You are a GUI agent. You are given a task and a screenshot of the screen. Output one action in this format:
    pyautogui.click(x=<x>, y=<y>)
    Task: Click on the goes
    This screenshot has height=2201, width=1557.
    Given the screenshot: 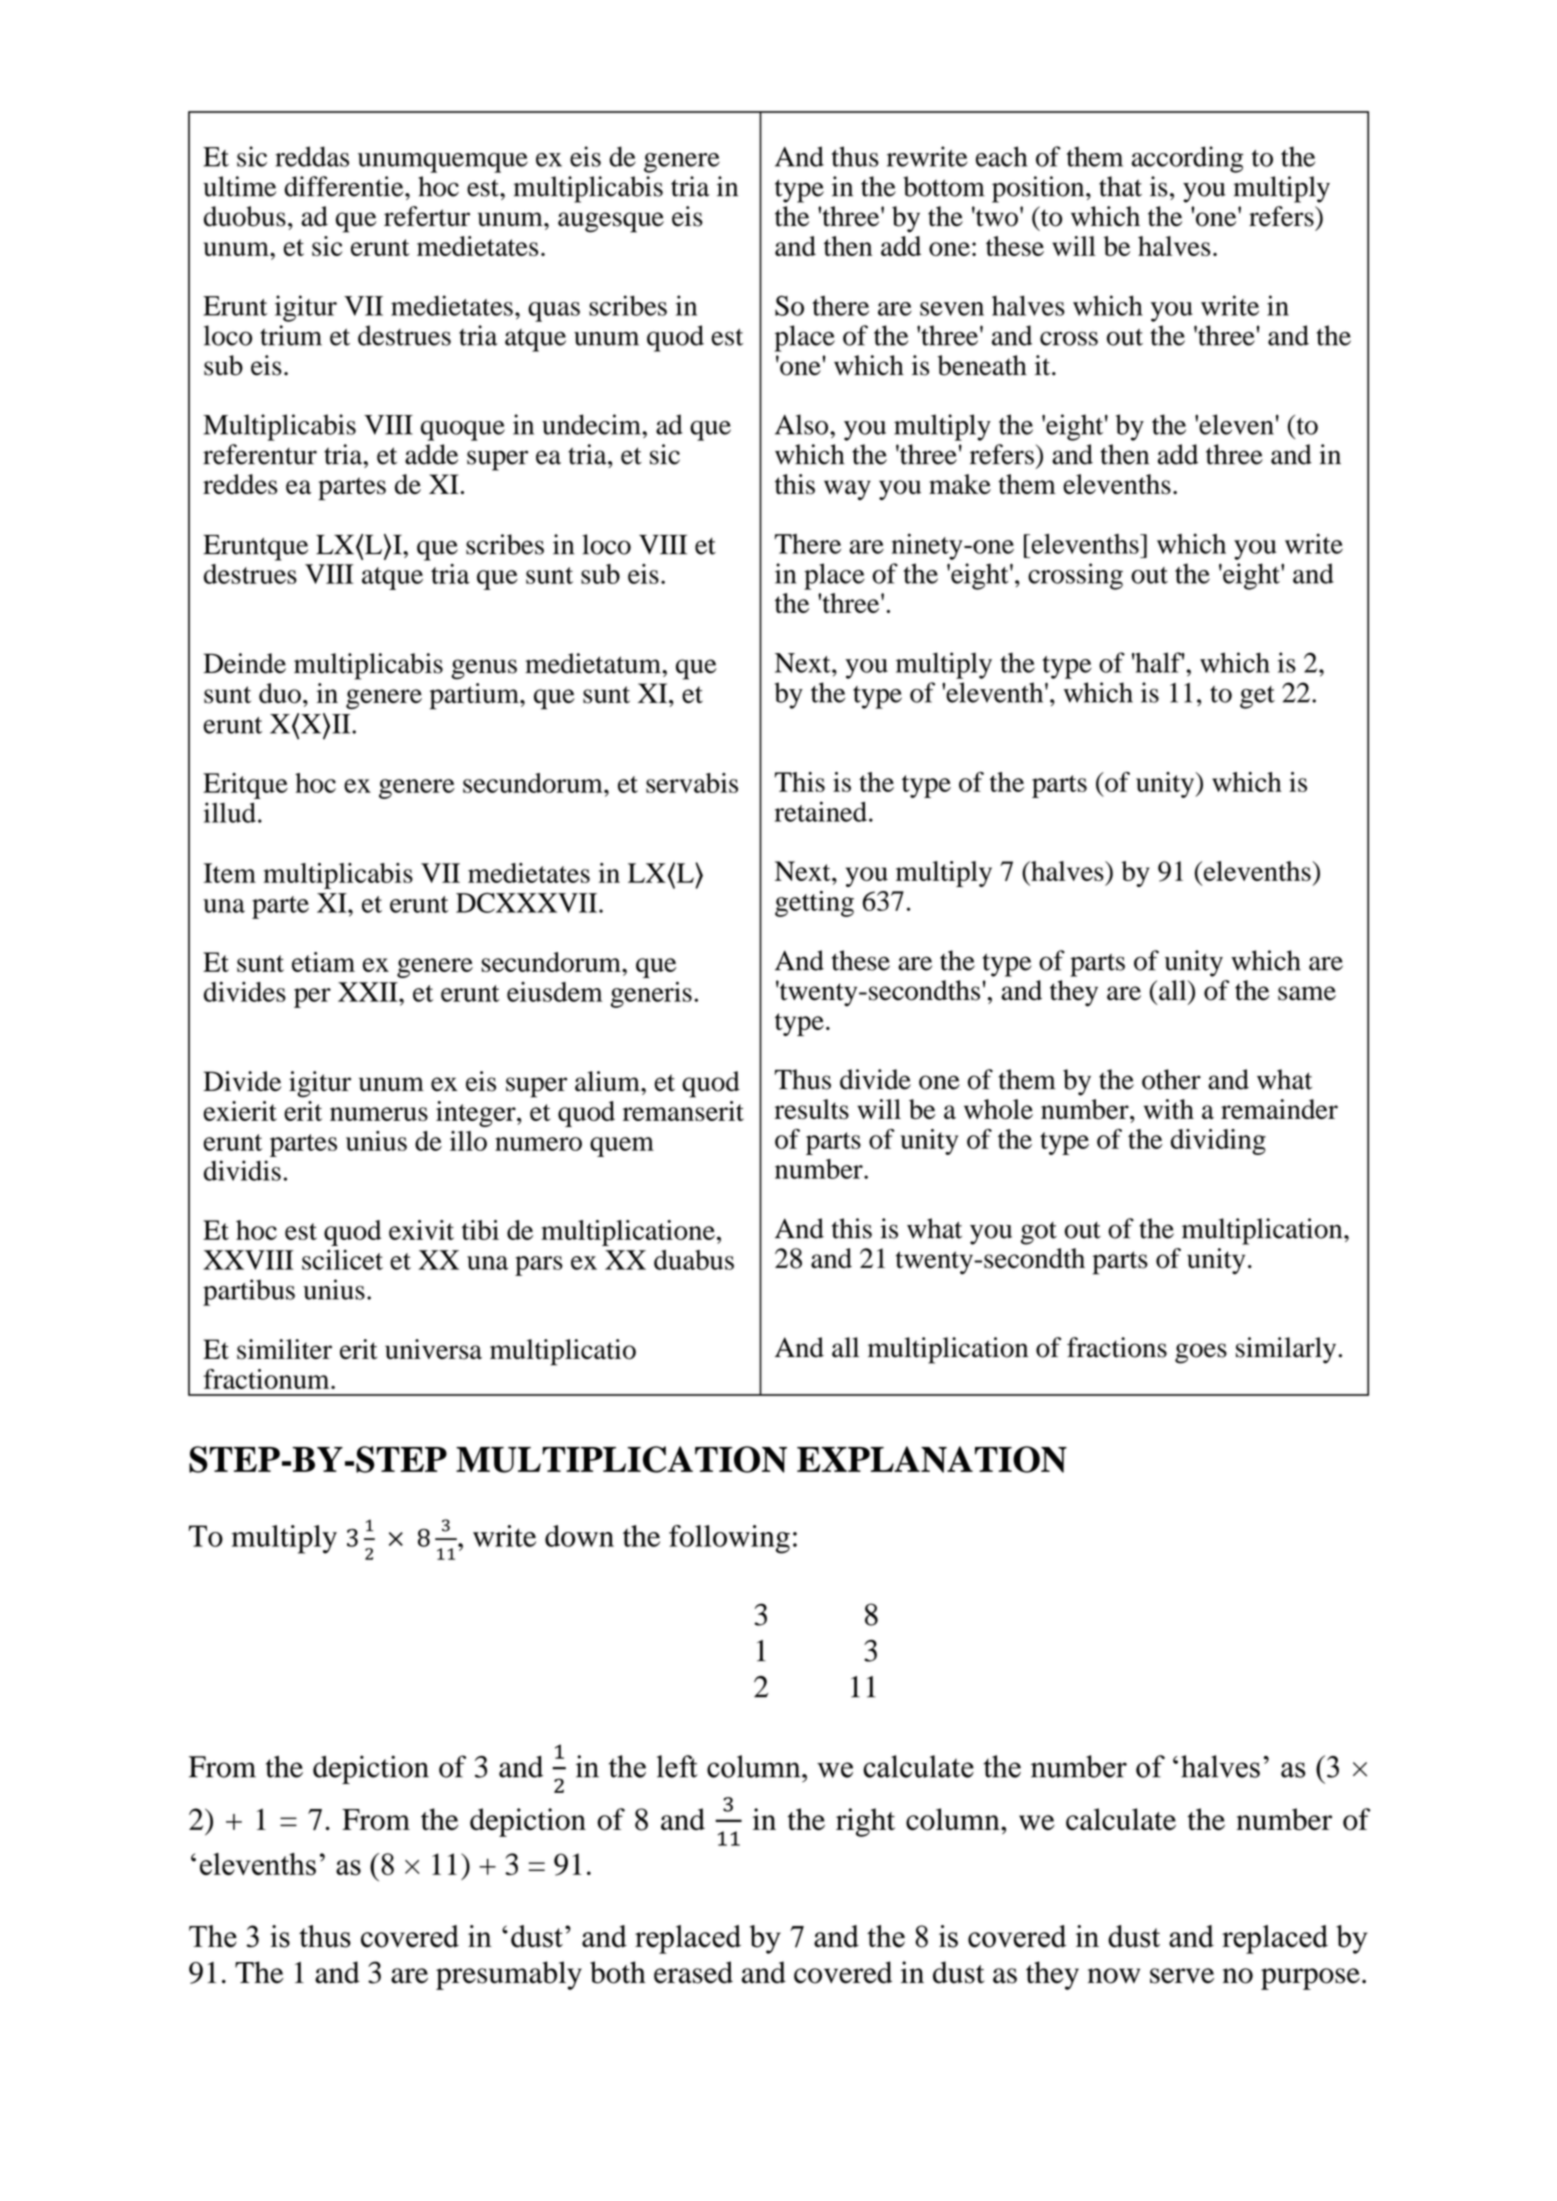 What is the action you would take?
    pyautogui.click(x=1201, y=1353)
